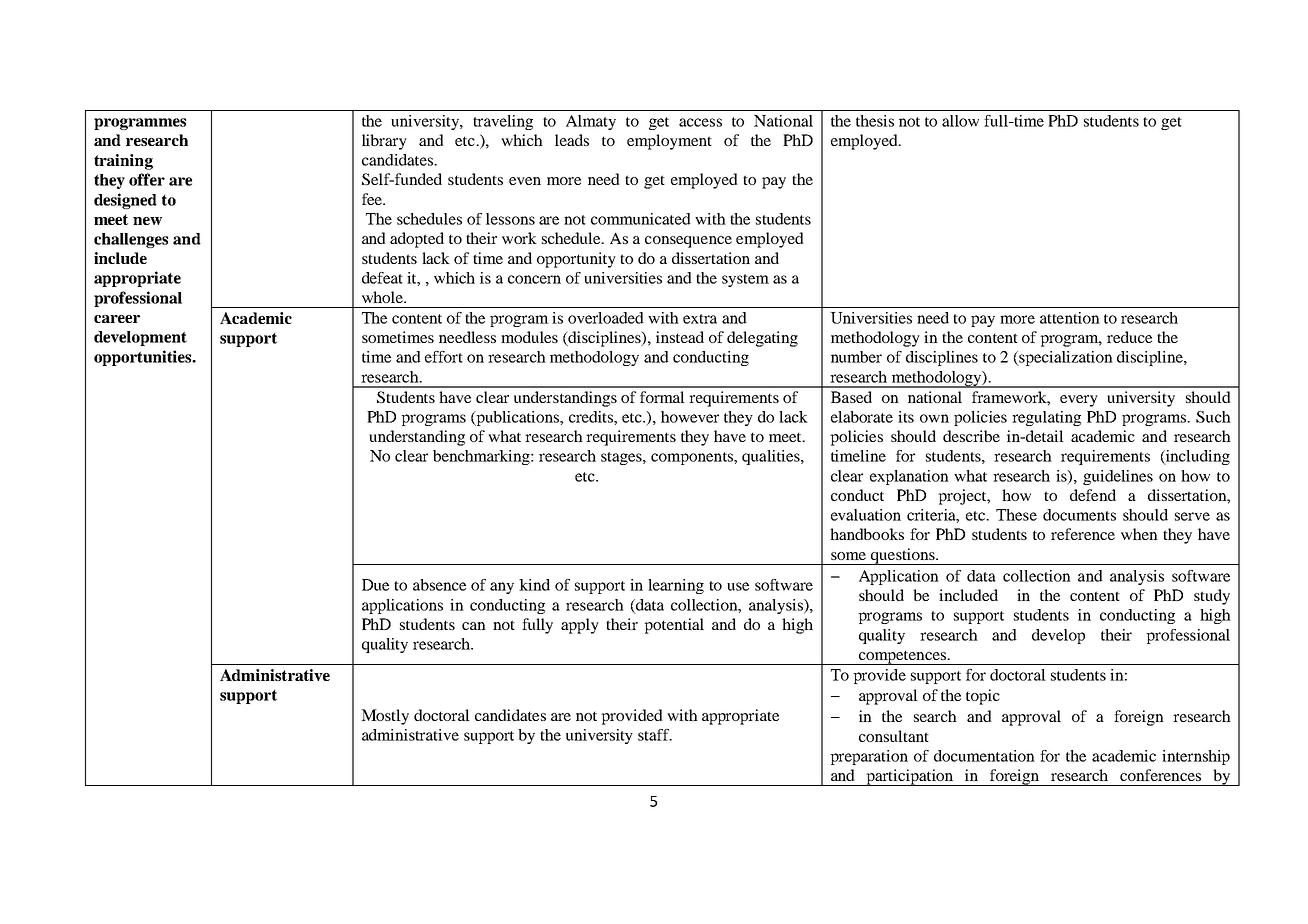 Image resolution: width=1308 pixels, height=924 pixels. I want to click on Mostly, so click(385, 717).
